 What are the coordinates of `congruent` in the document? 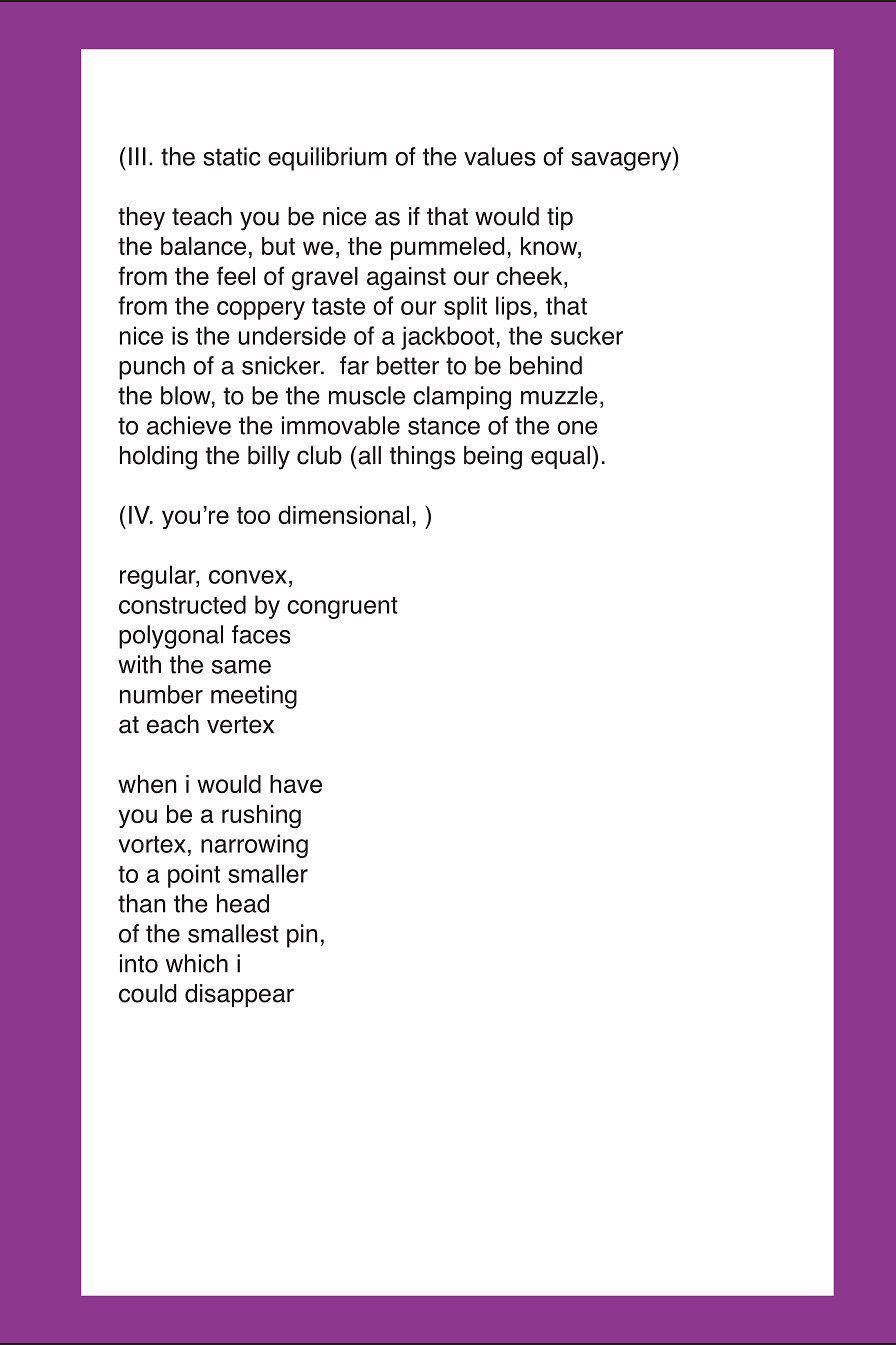 It's located at (342, 608).
